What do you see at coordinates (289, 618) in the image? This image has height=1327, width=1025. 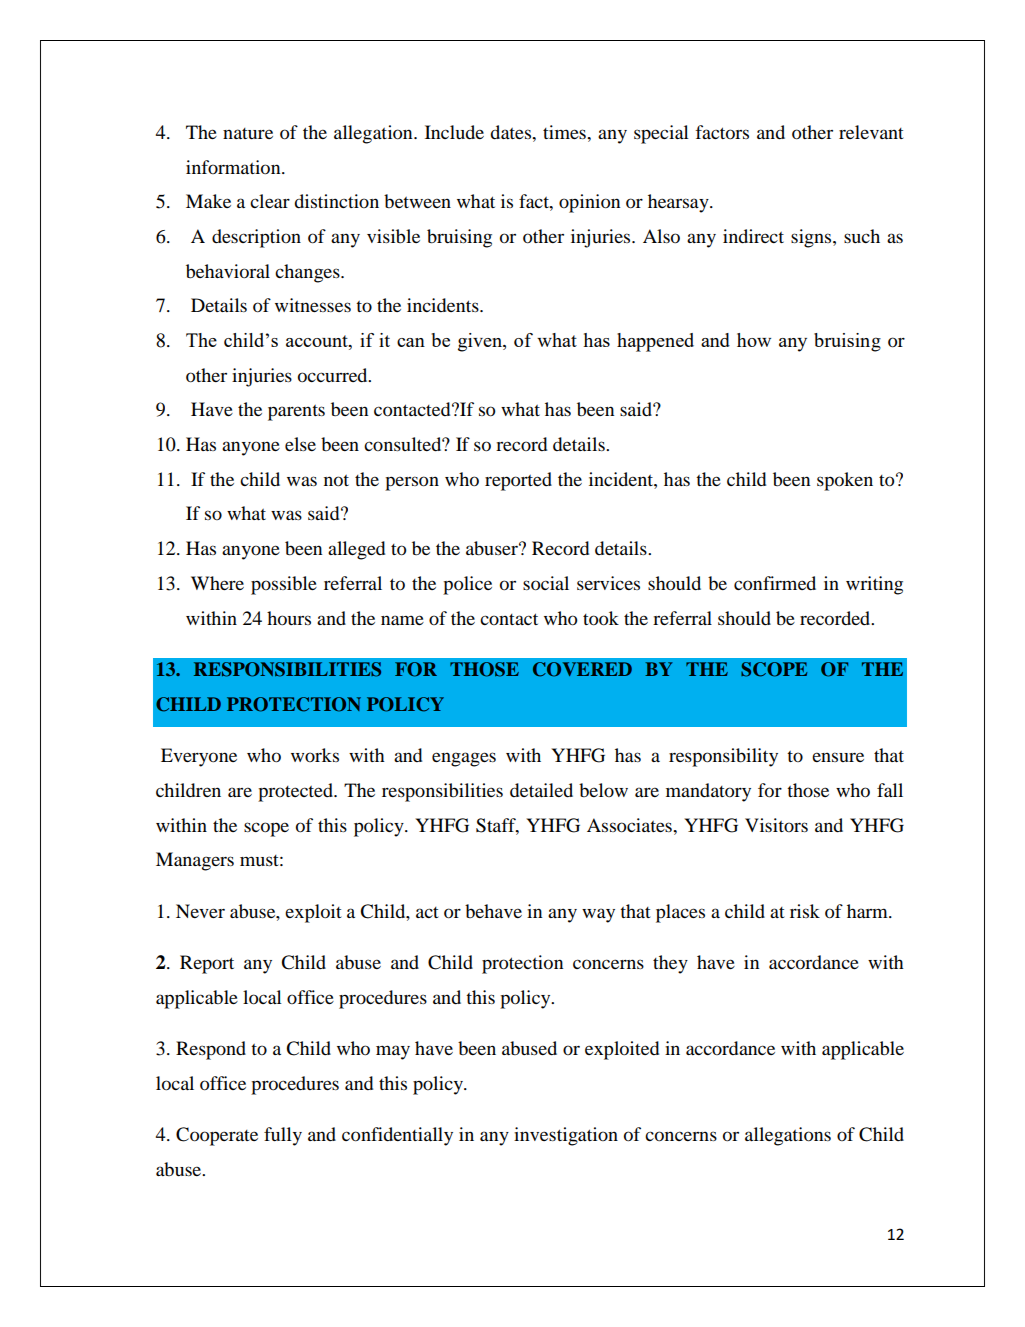 I see `hours` at bounding box center [289, 618].
